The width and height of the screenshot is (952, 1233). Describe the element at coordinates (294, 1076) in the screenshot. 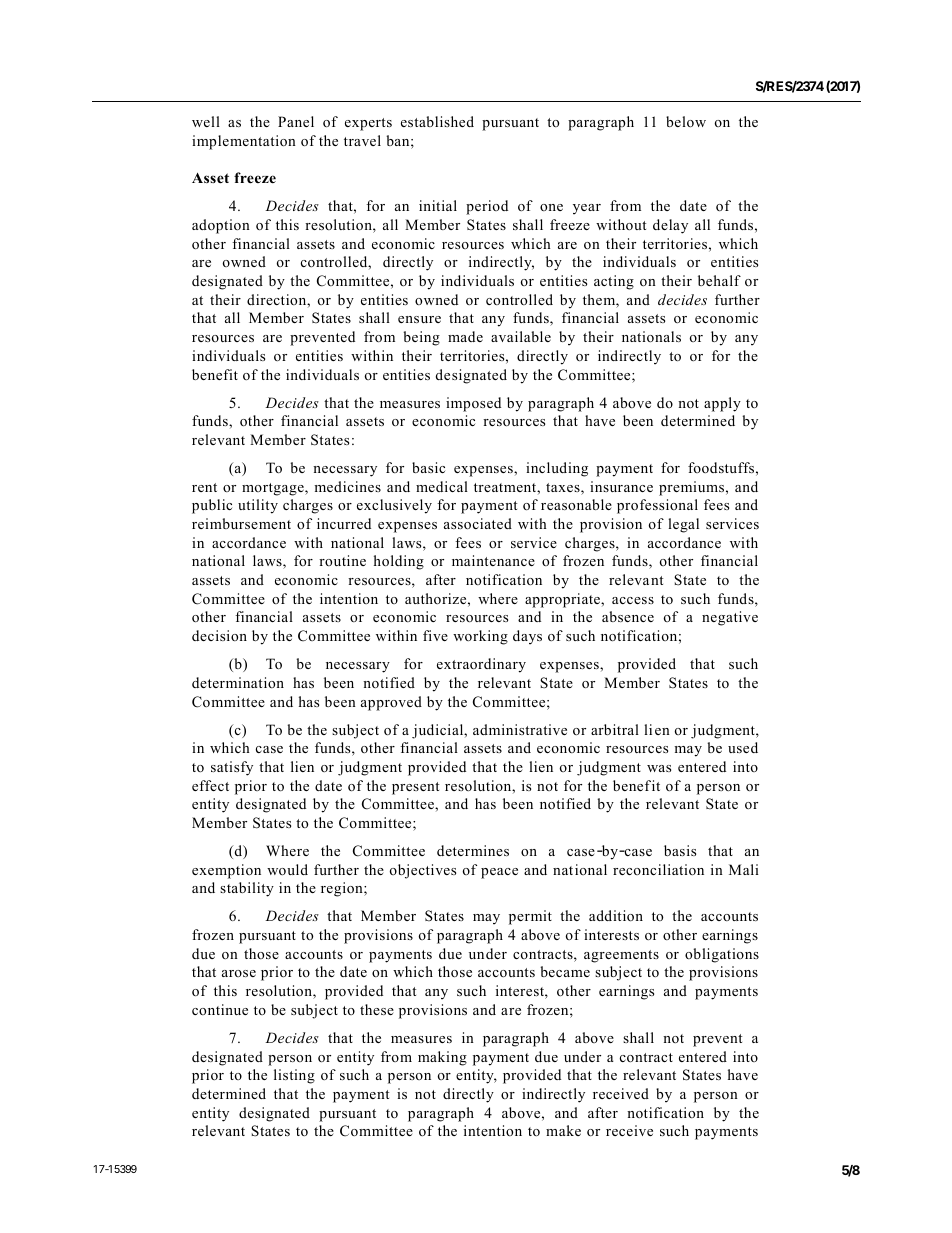

I see `listing` at that location.
